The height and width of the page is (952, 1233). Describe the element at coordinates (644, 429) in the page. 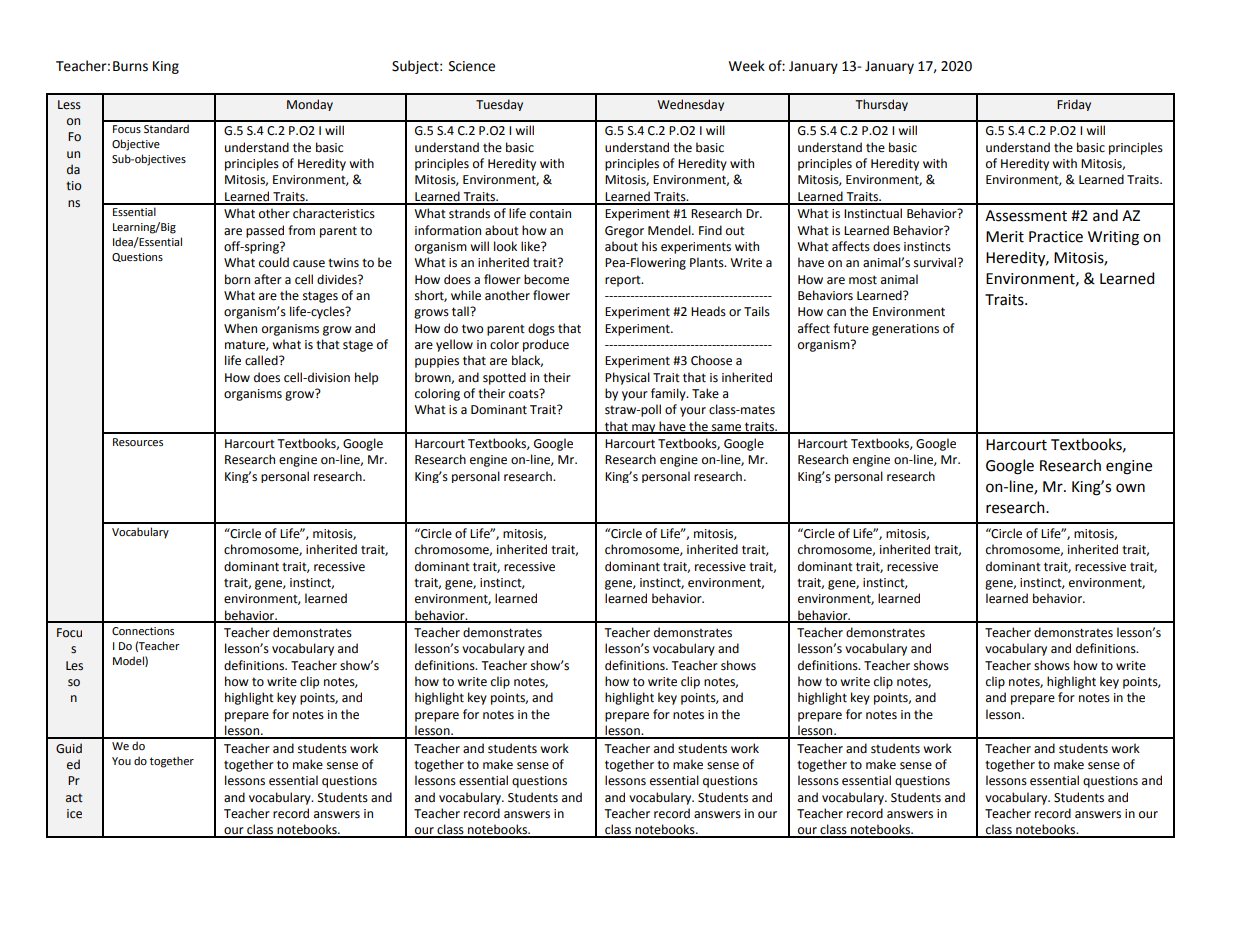

I see `may` at that location.
